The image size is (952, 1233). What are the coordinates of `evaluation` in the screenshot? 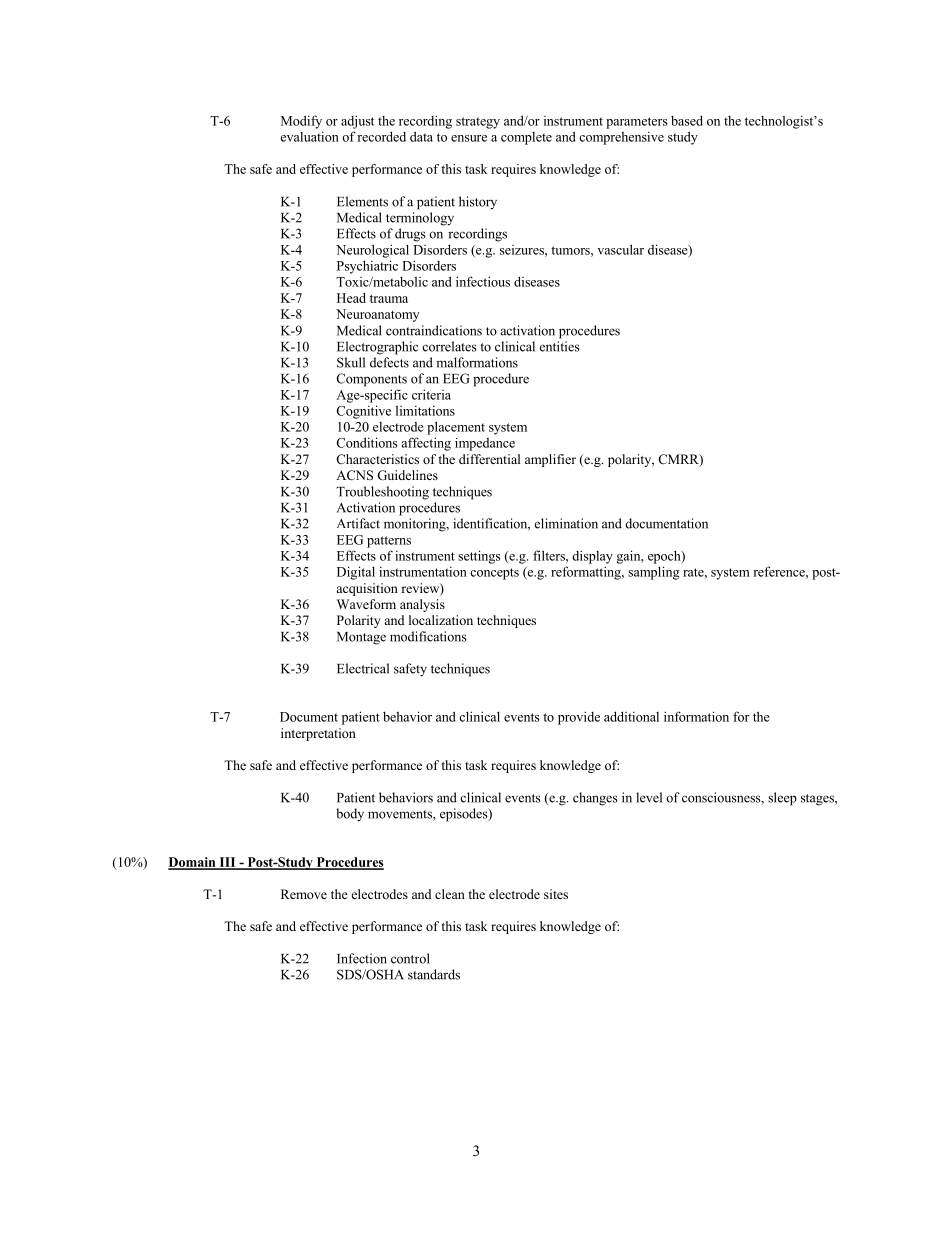 It's located at (310, 136).
